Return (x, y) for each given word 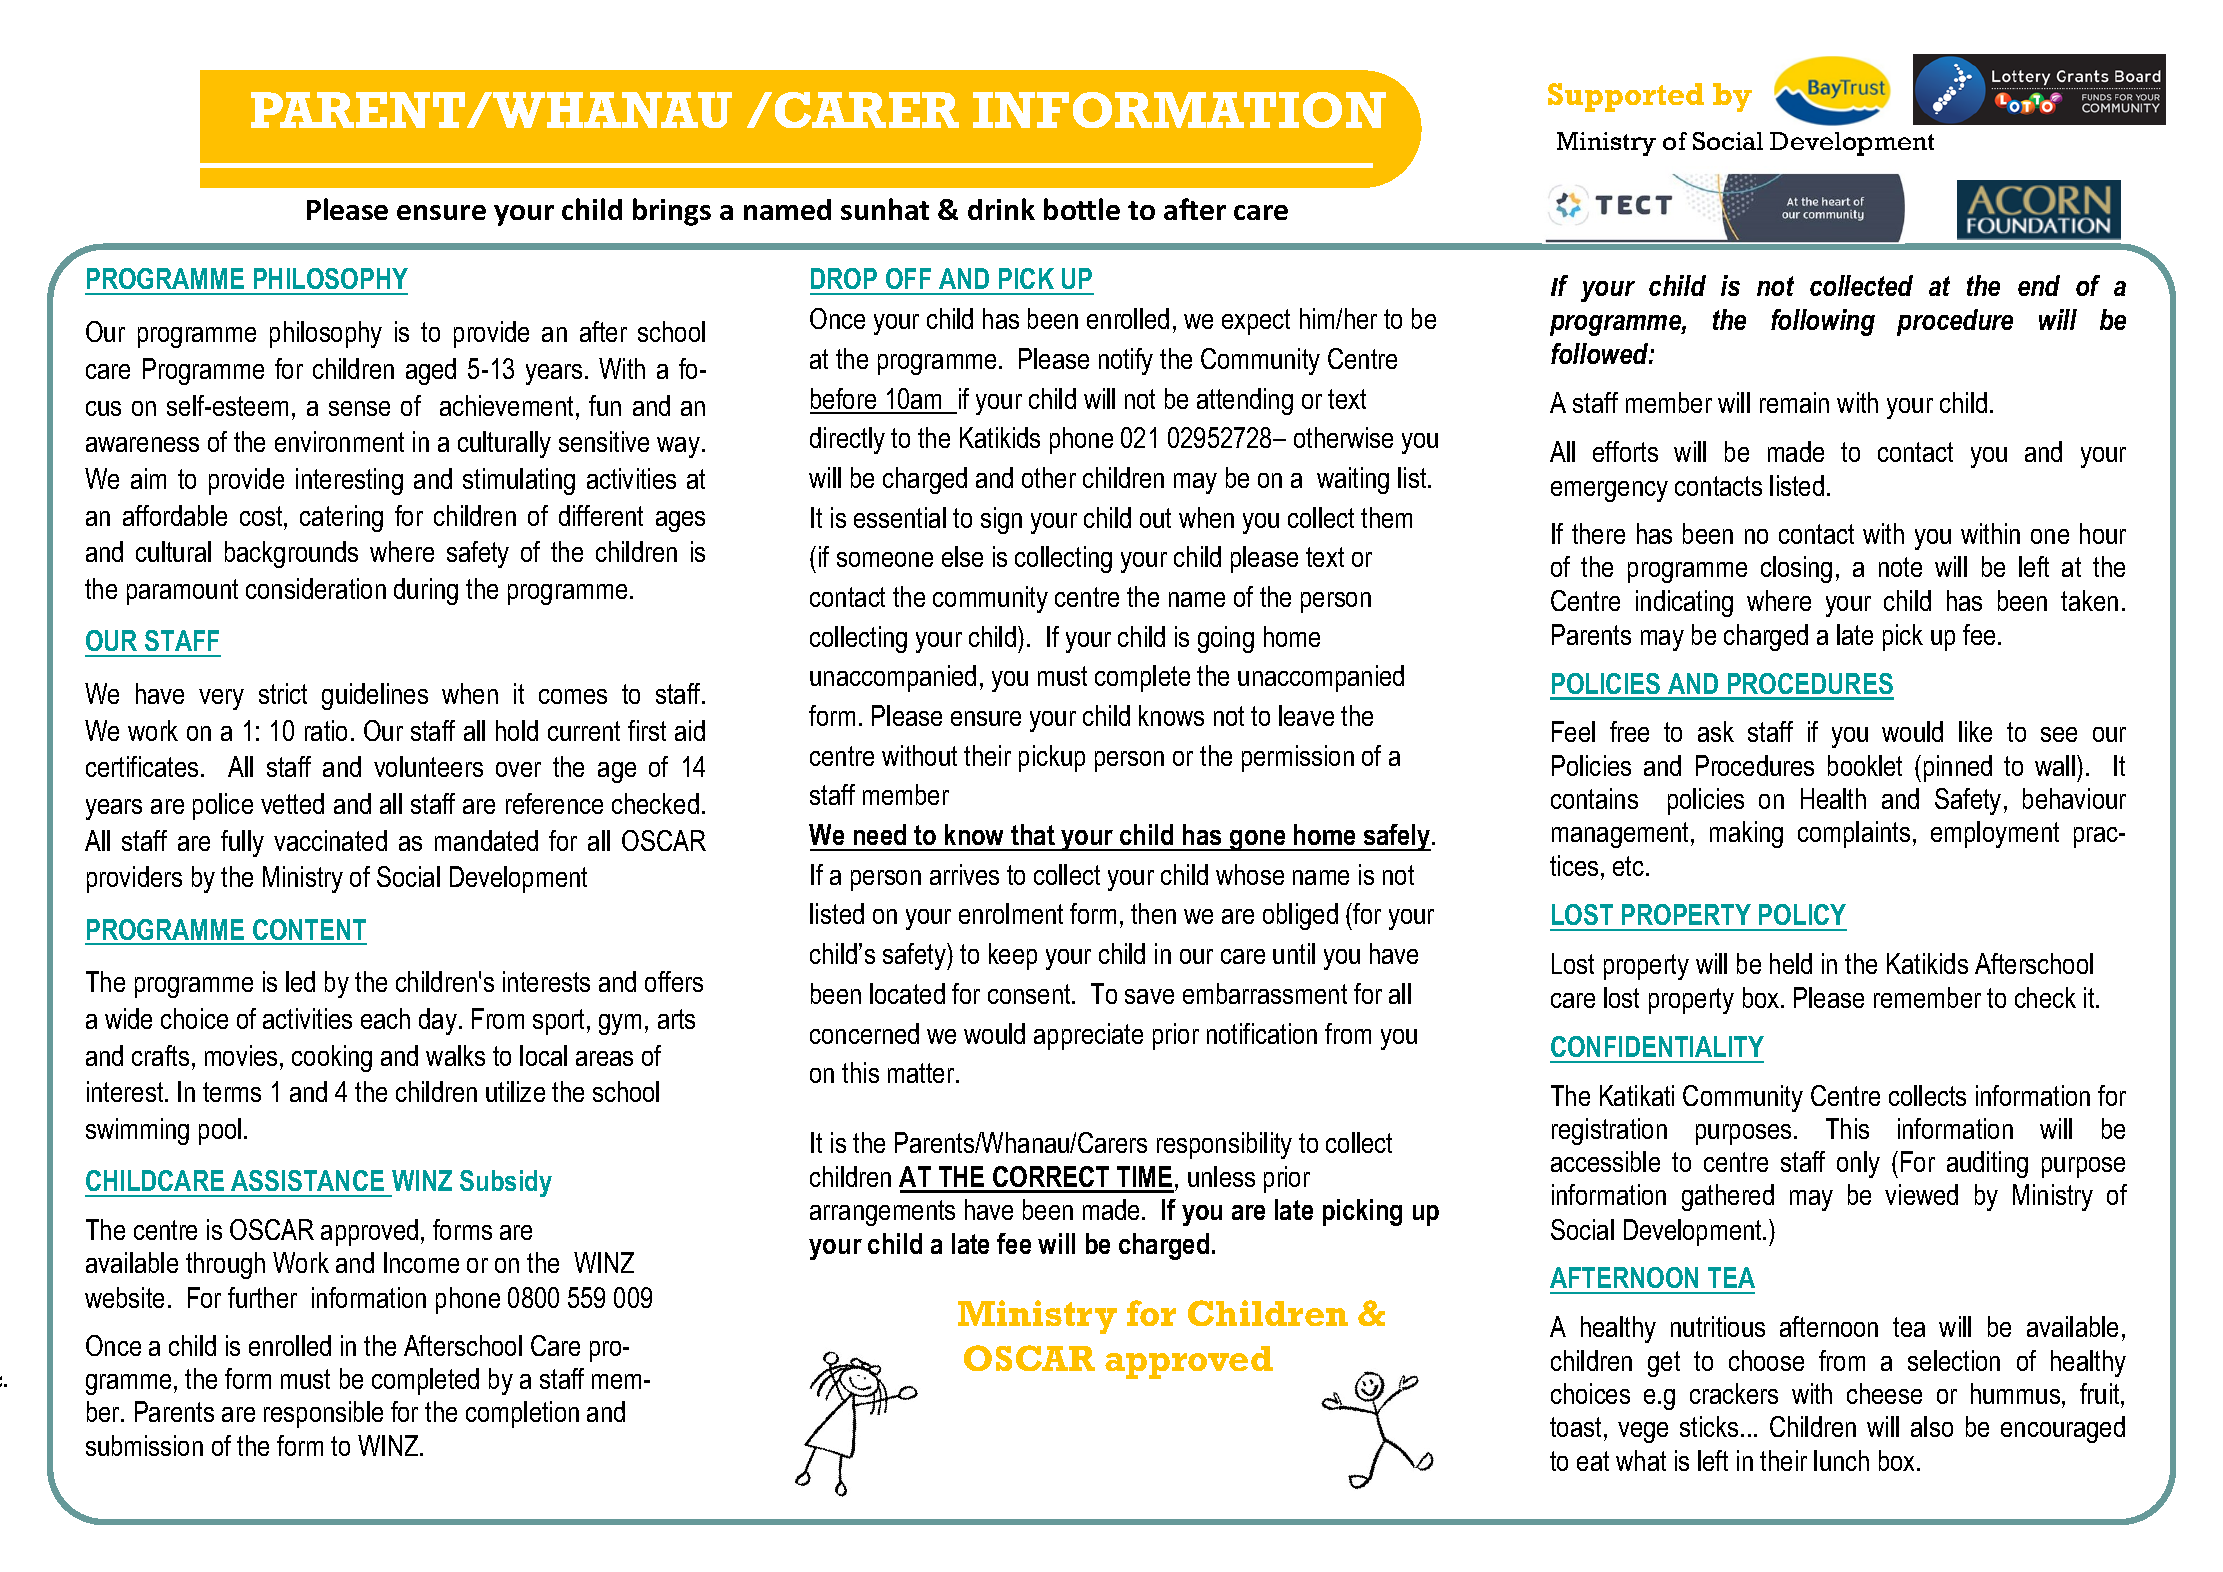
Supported (1626, 97)
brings (672, 212)
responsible (323, 1414)
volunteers (428, 766)
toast (1575, 1427)
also (1932, 1426)
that (1033, 834)
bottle (1082, 209)
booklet (1865, 765)
